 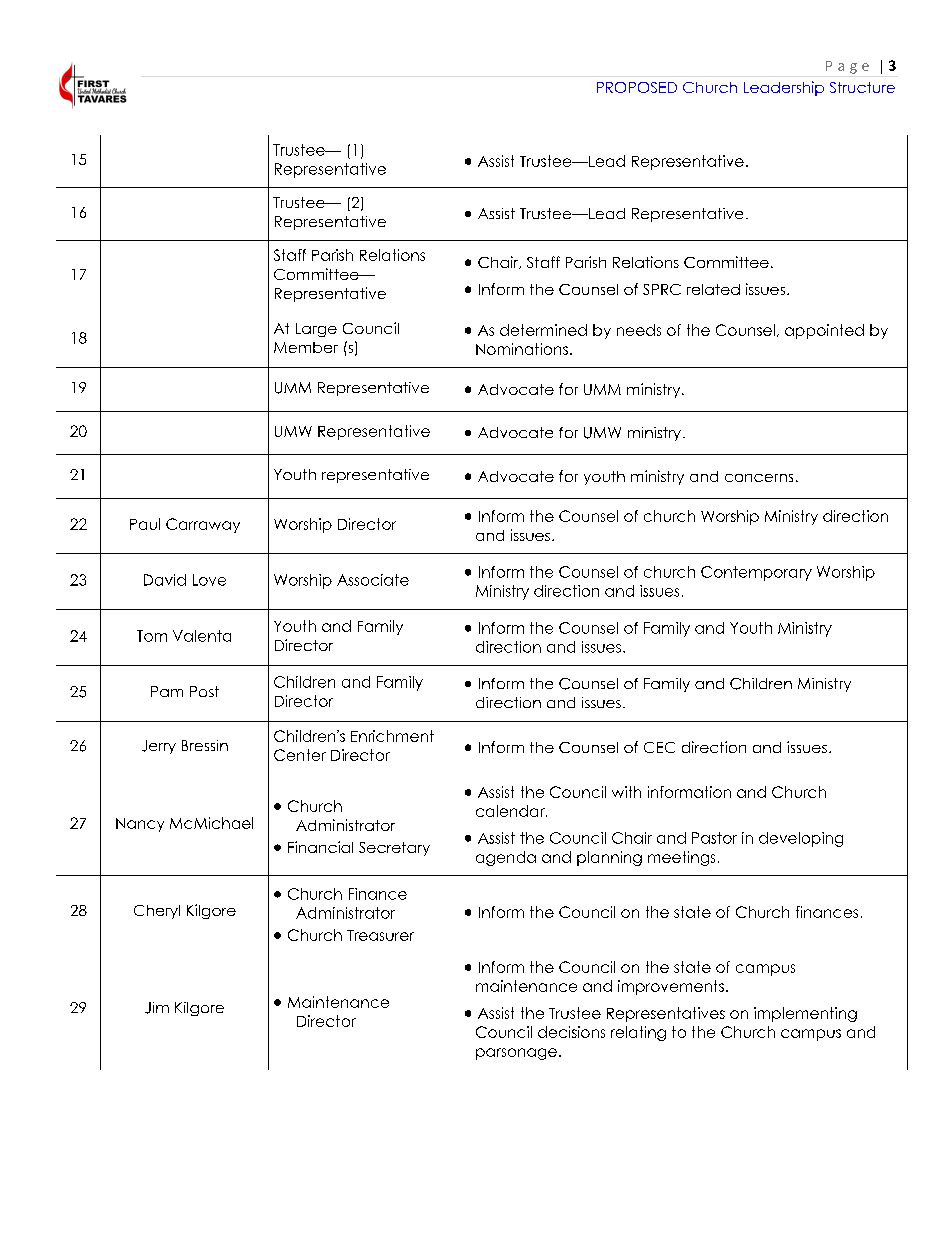 What do you see at coordinates (637, 87) in the image?
I see `PROPOSED` at bounding box center [637, 87].
